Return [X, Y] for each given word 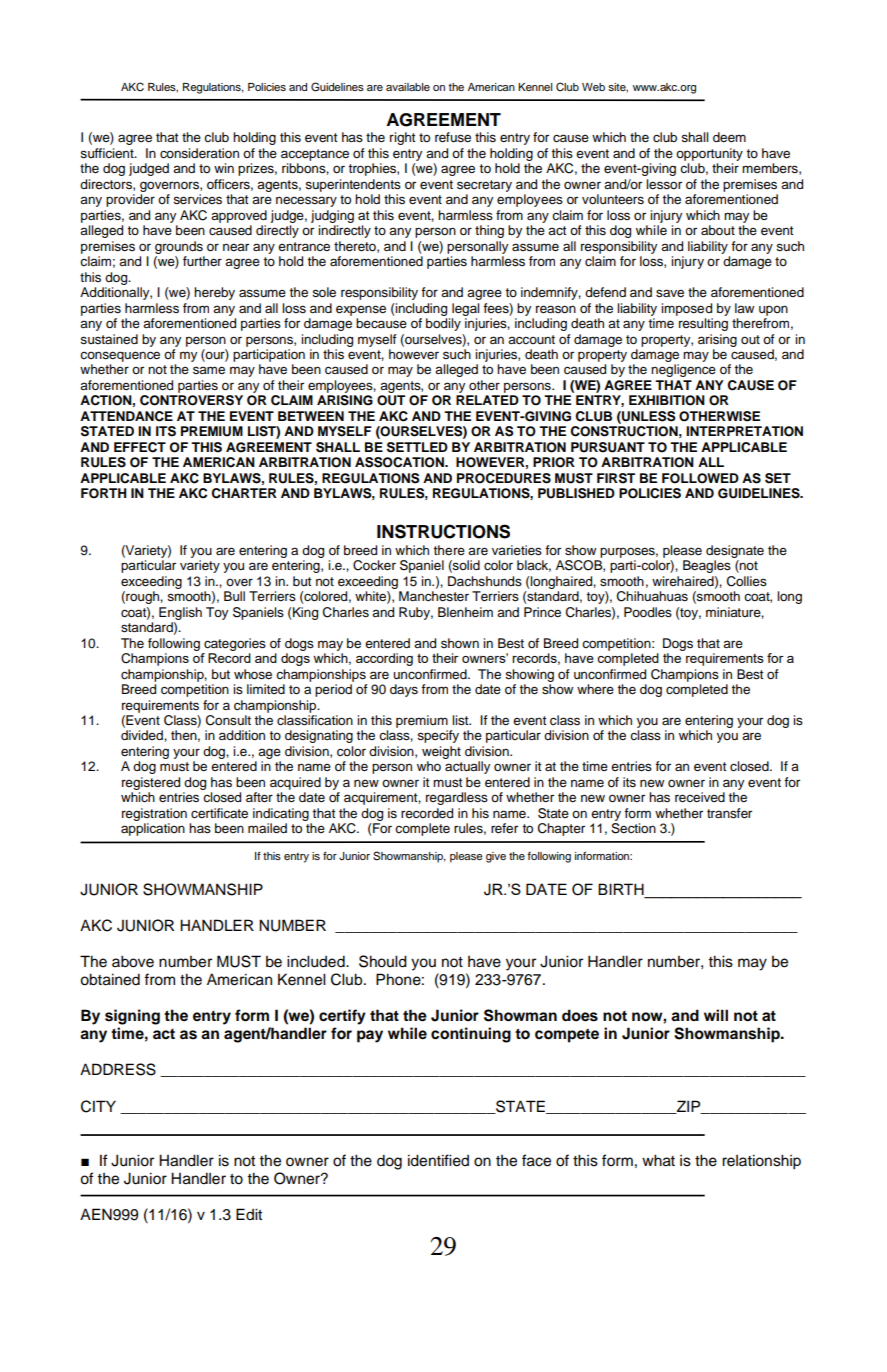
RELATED [487, 400]
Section [633, 828]
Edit [249, 1214]
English [180, 613]
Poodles [648, 612]
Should [383, 961]
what [658, 1160]
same [209, 370]
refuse [453, 137]
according [384, 659]
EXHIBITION [667, 400]
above [133, 961]
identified [438, 1160]
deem [729, 137]
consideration [199, 153]
